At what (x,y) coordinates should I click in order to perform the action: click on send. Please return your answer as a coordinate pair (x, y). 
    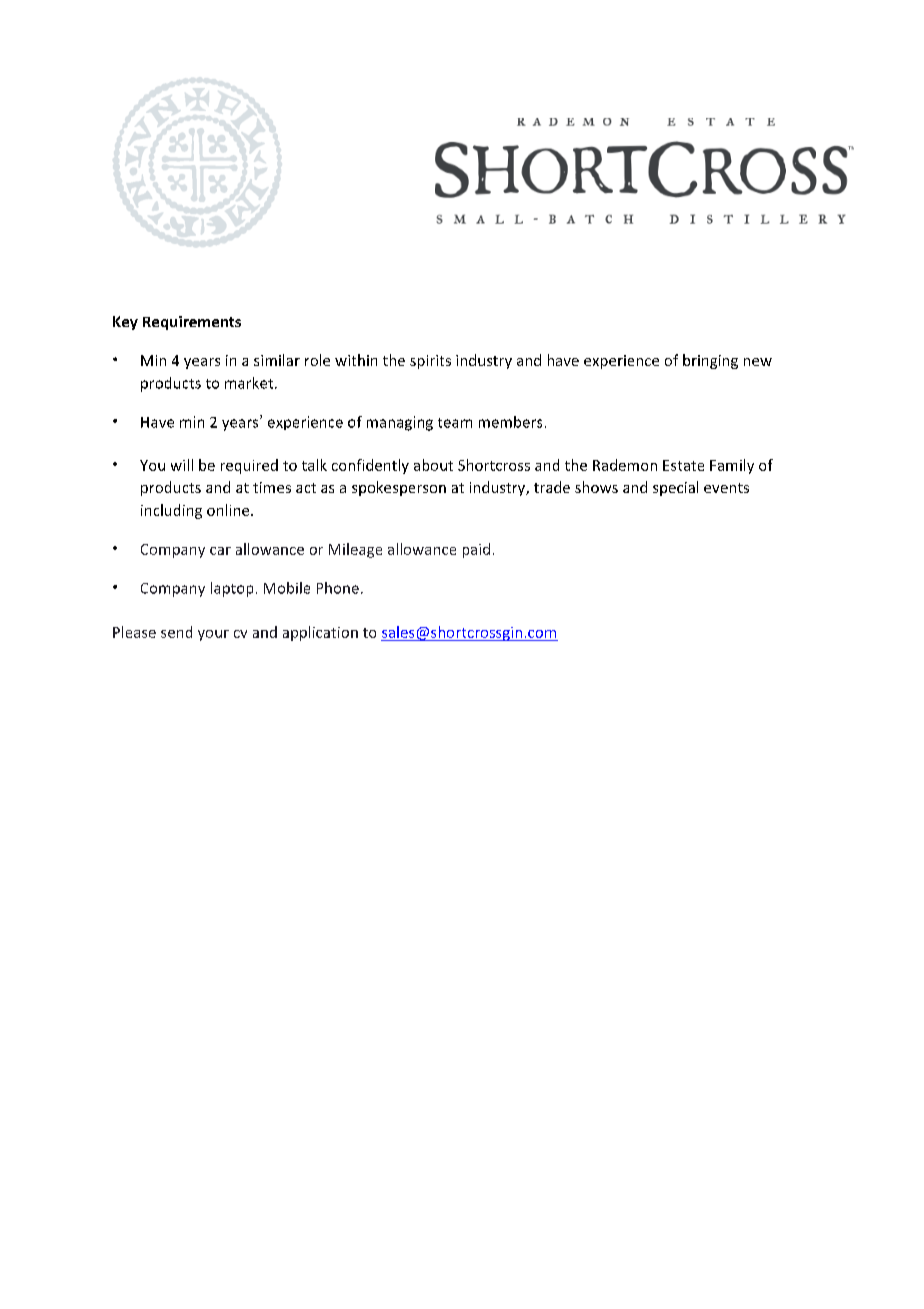
    Looking at the image, I should click on (176, 632).
